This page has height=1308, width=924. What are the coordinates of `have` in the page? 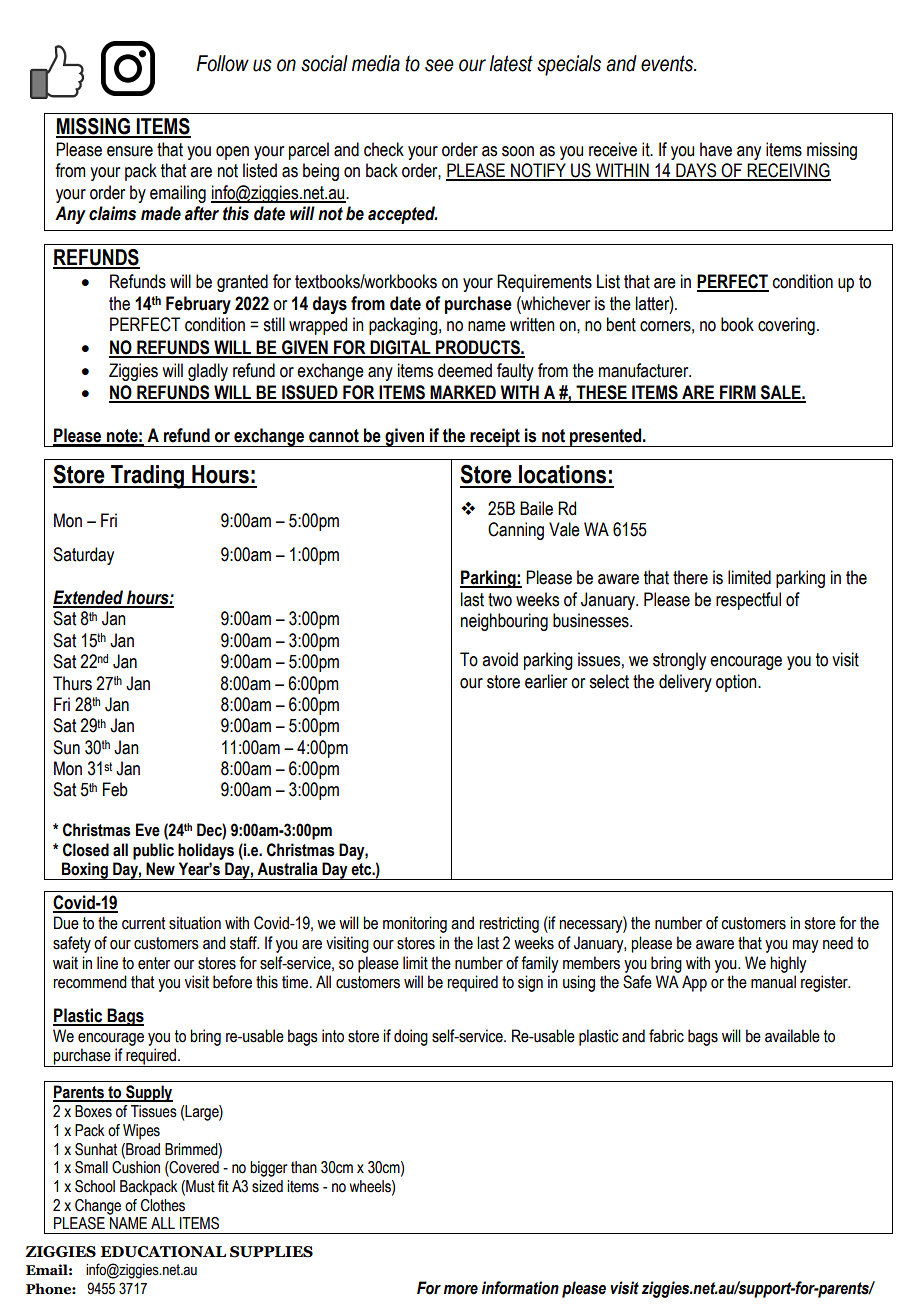 It's located at (716, 149).
